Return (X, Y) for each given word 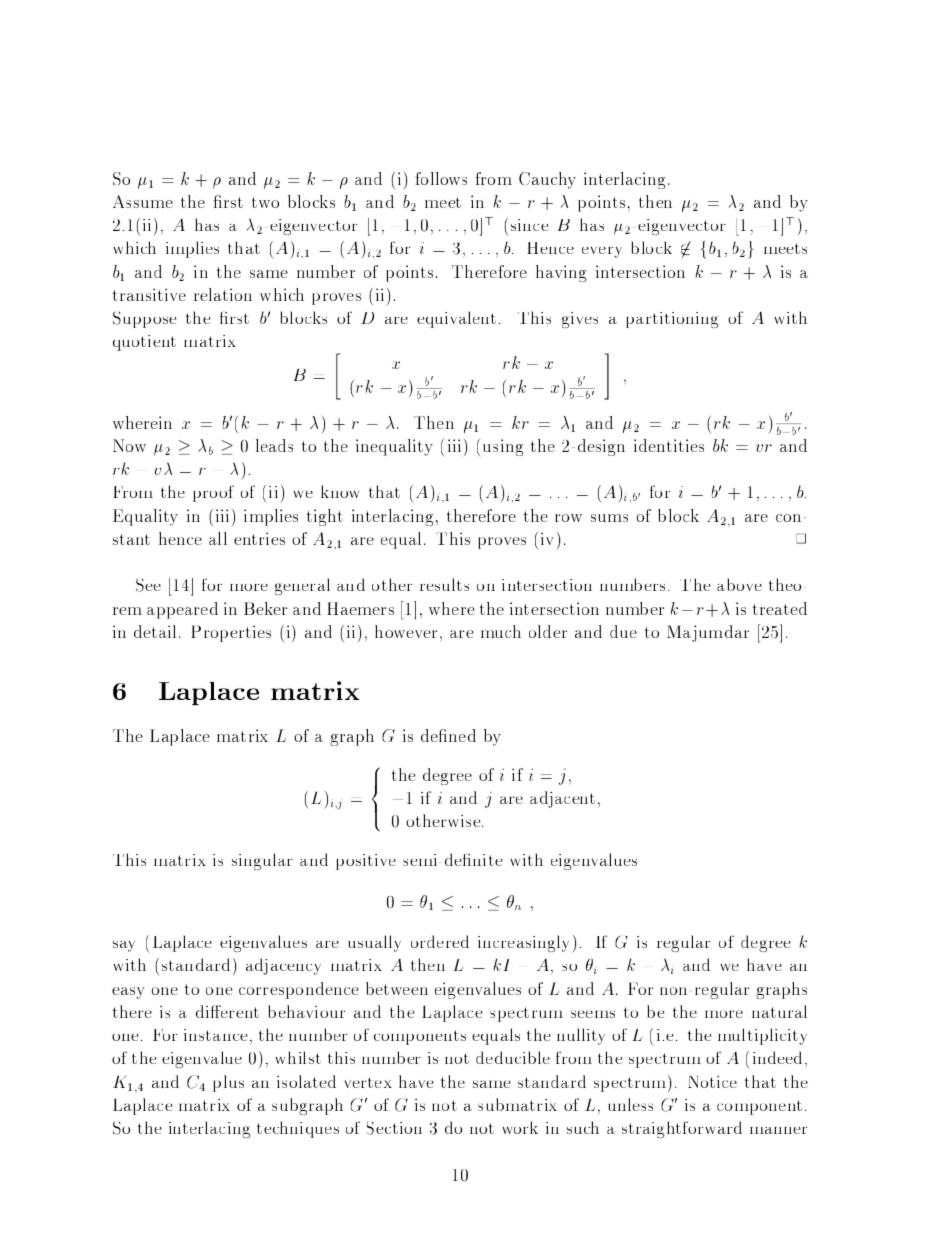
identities (669, 445)
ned (462, 735)
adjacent (562, 799)
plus (228, 1083)
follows (441, 178)
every (602, 252)
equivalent (456, 319)
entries (259, 538)
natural (779, 1011)
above (739, 584)
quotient (144, 343)
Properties (231, 633)
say (124, 946)
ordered (440, 941)
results (444, 584)
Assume (143, 201)
